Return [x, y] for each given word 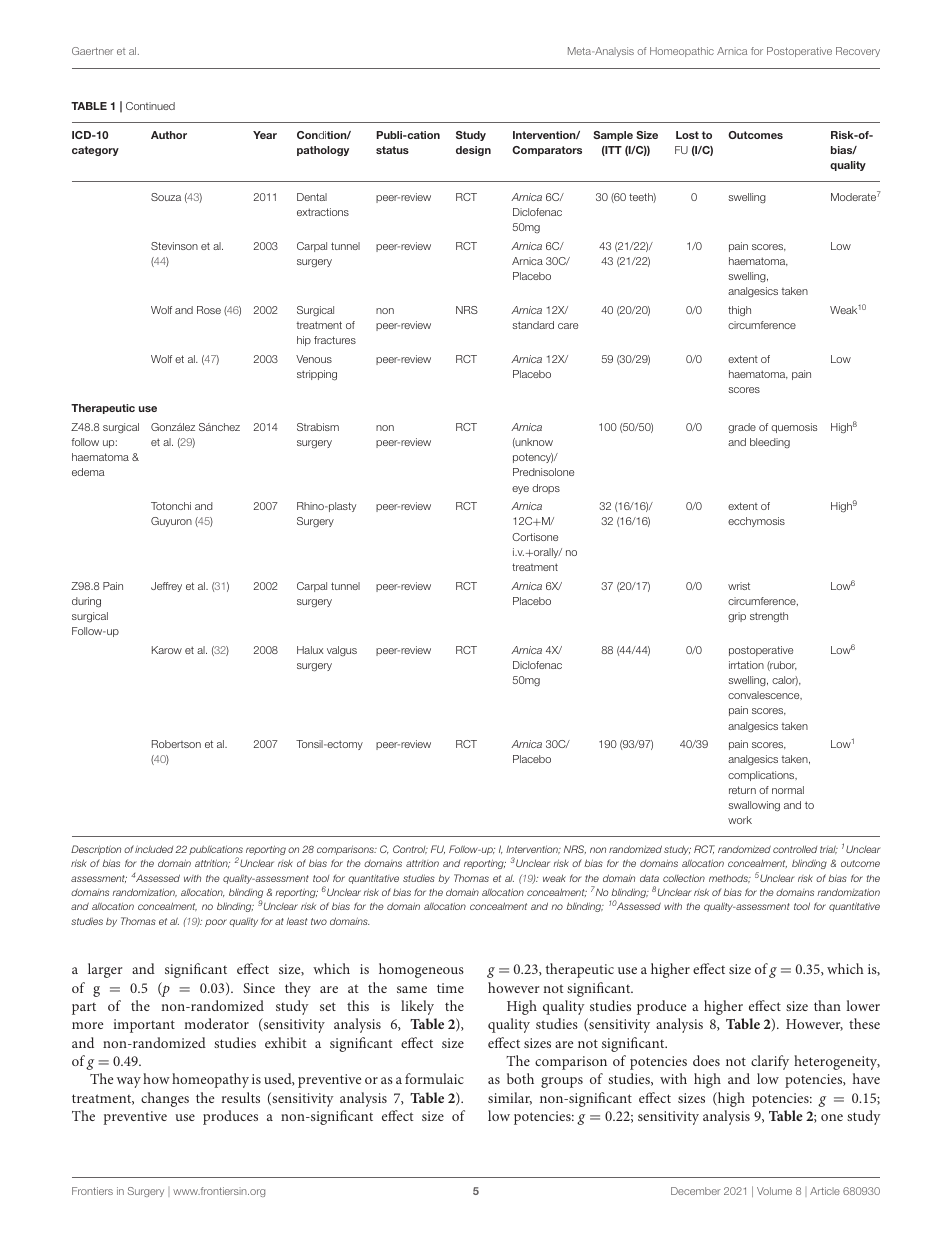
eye [520, 490]
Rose [209, 310]
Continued [150, 106]
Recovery [858, 52]
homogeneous [421, 970]
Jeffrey [166, 587]
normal [788, 790]
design [473, 151]
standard [533, 325]
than [827, 1005]
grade [742, 428]
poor [216, 923]
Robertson [176, 744]
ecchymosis [756, 522]
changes [165, 1099]
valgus [342, 651]
